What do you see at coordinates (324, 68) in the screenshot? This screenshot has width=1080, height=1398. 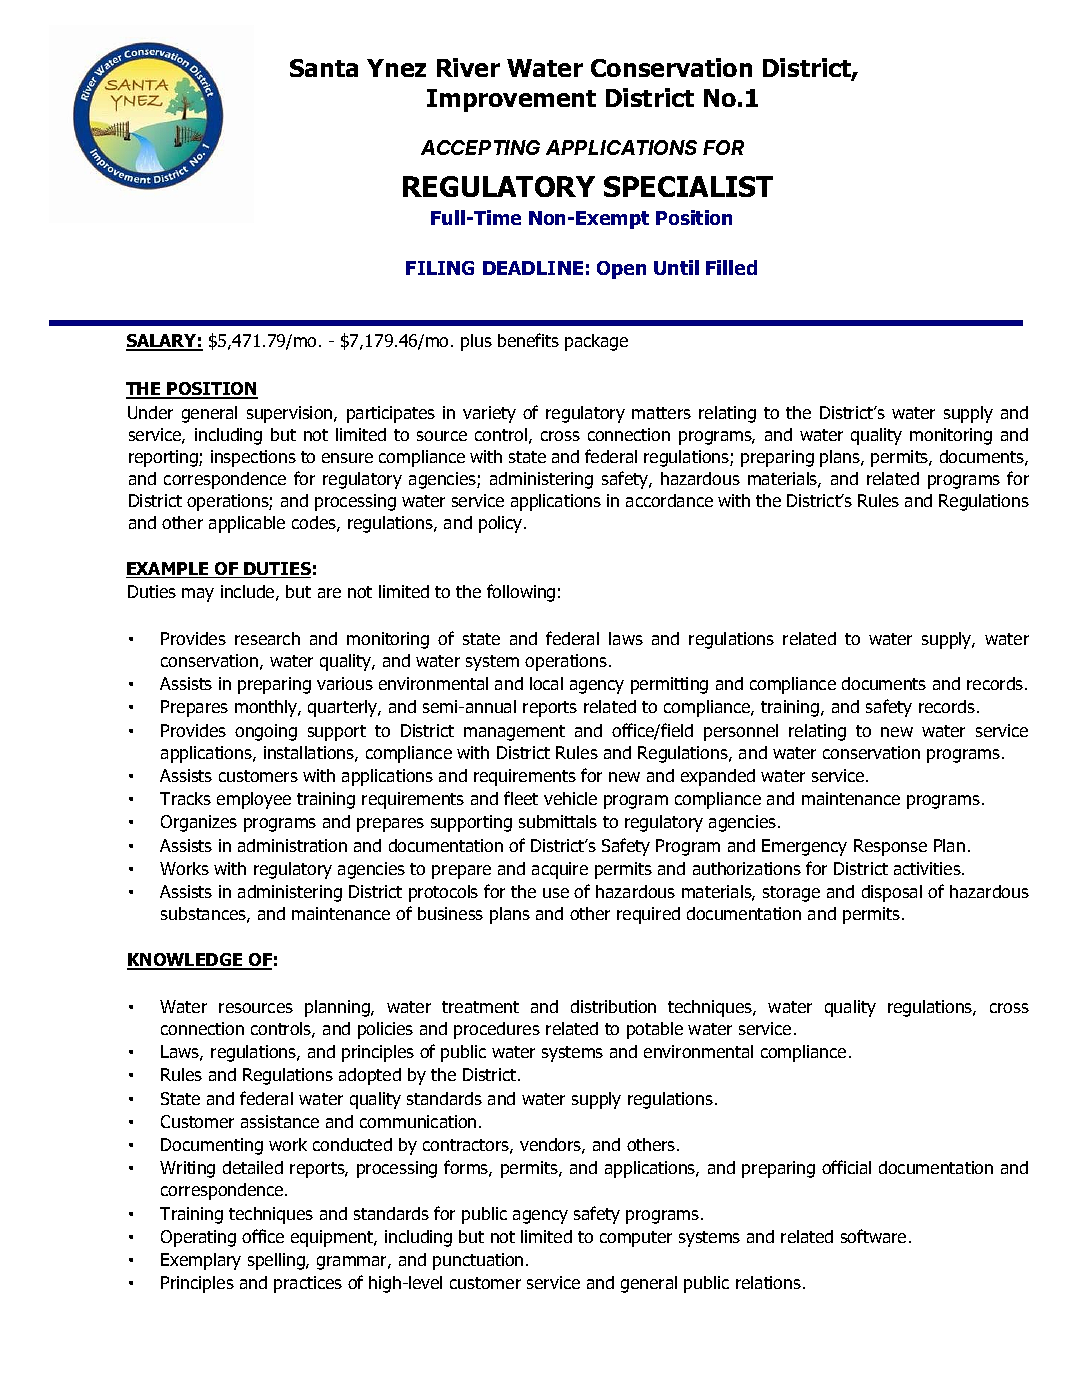 I see `Santa` at bounding box center [324, 68].
